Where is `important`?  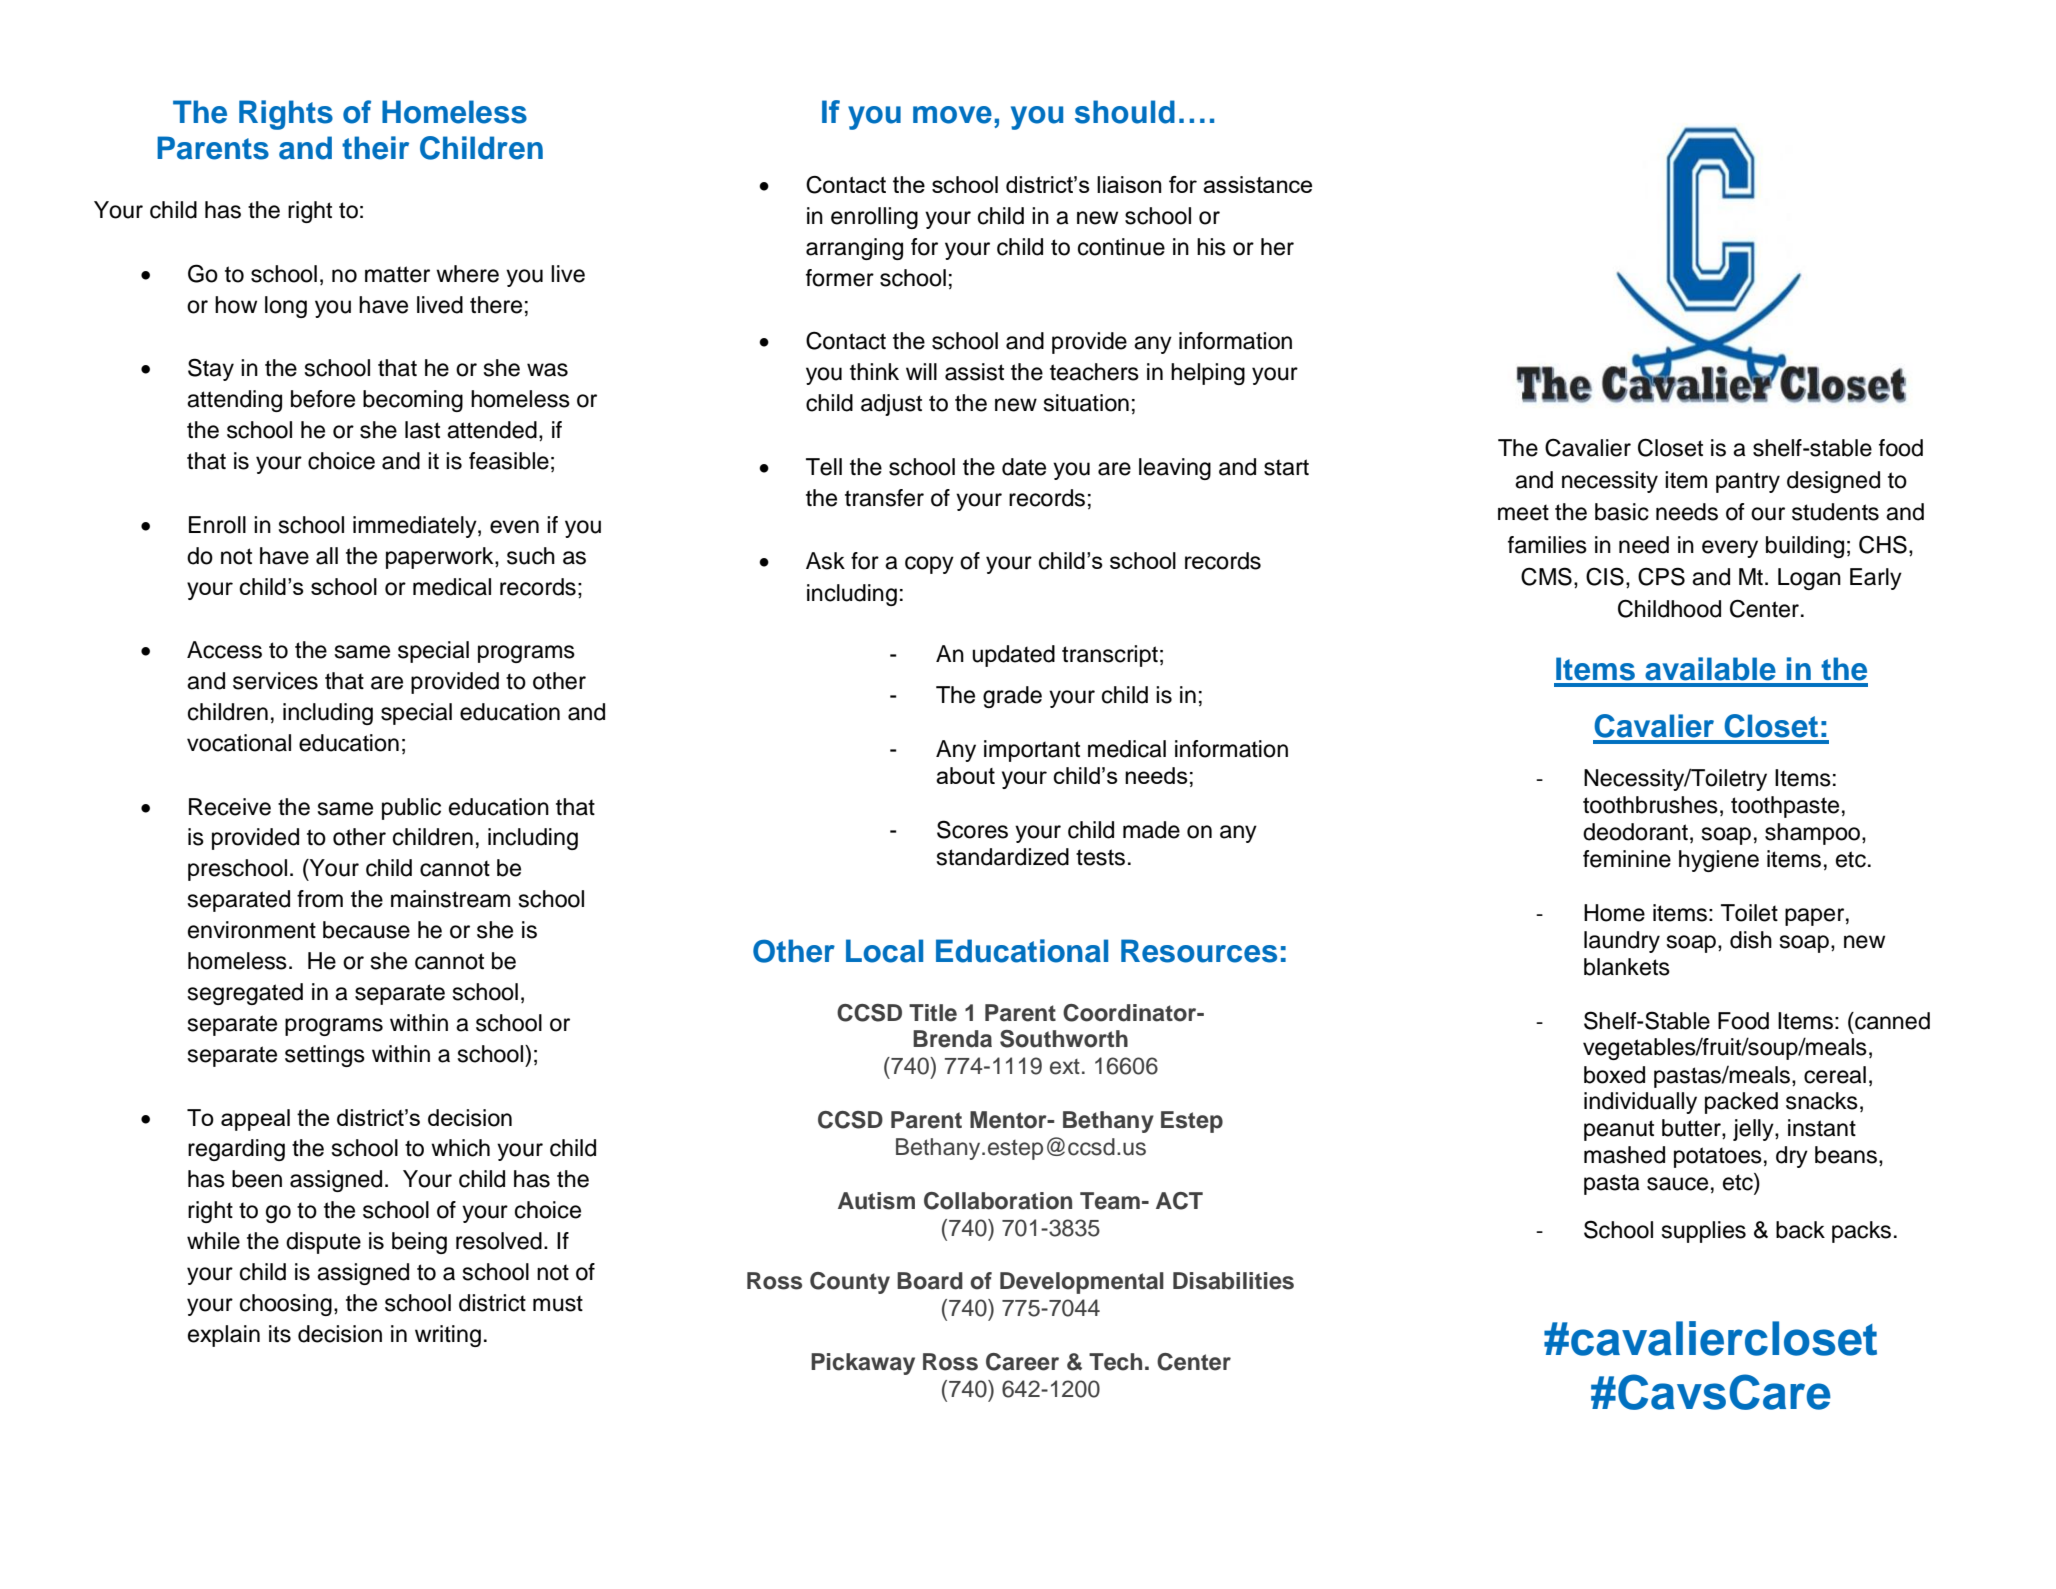 important is located at coordinates (1032, 751).
